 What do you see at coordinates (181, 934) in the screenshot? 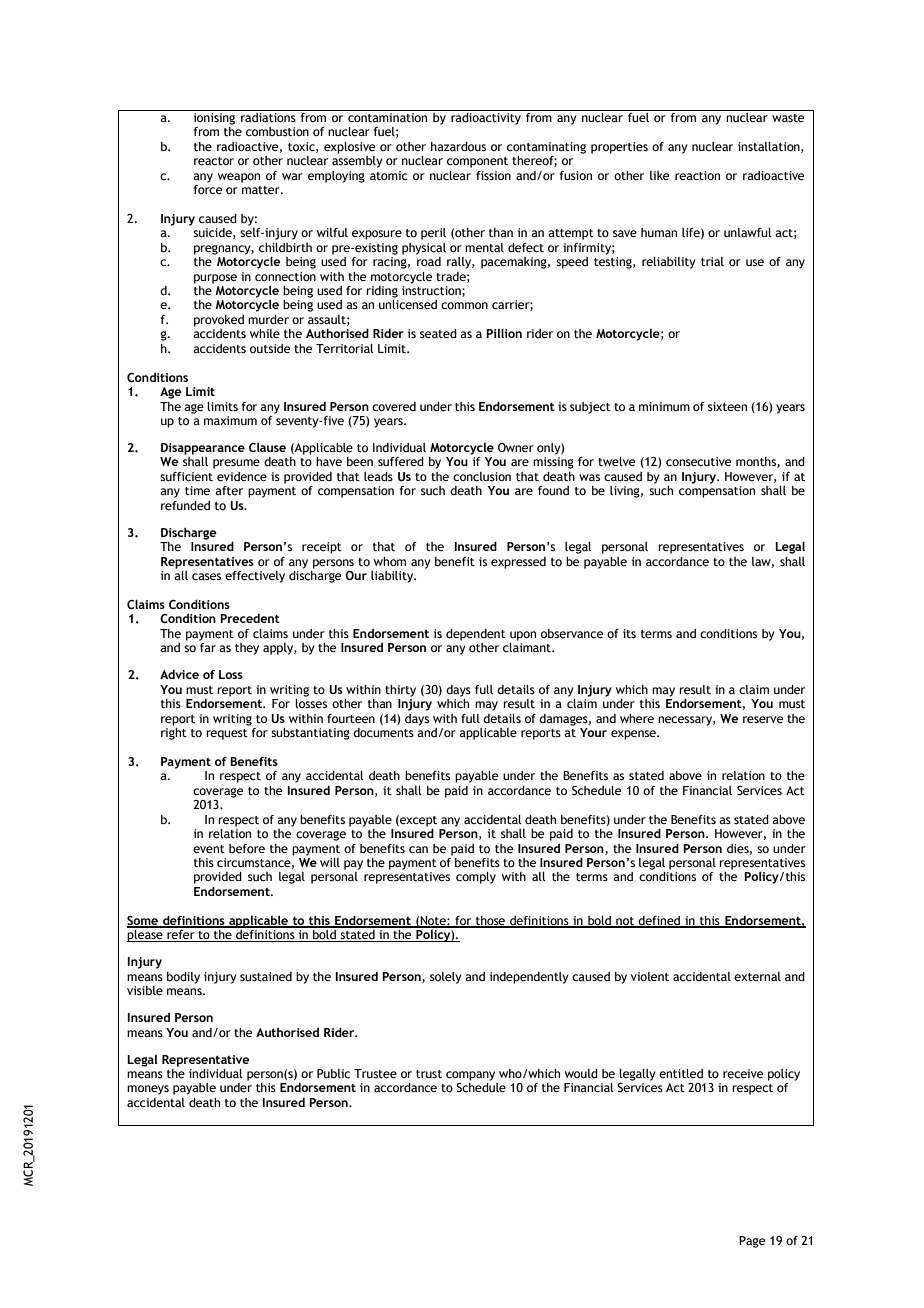
I see `refer` at bounding box center [181, 934].
